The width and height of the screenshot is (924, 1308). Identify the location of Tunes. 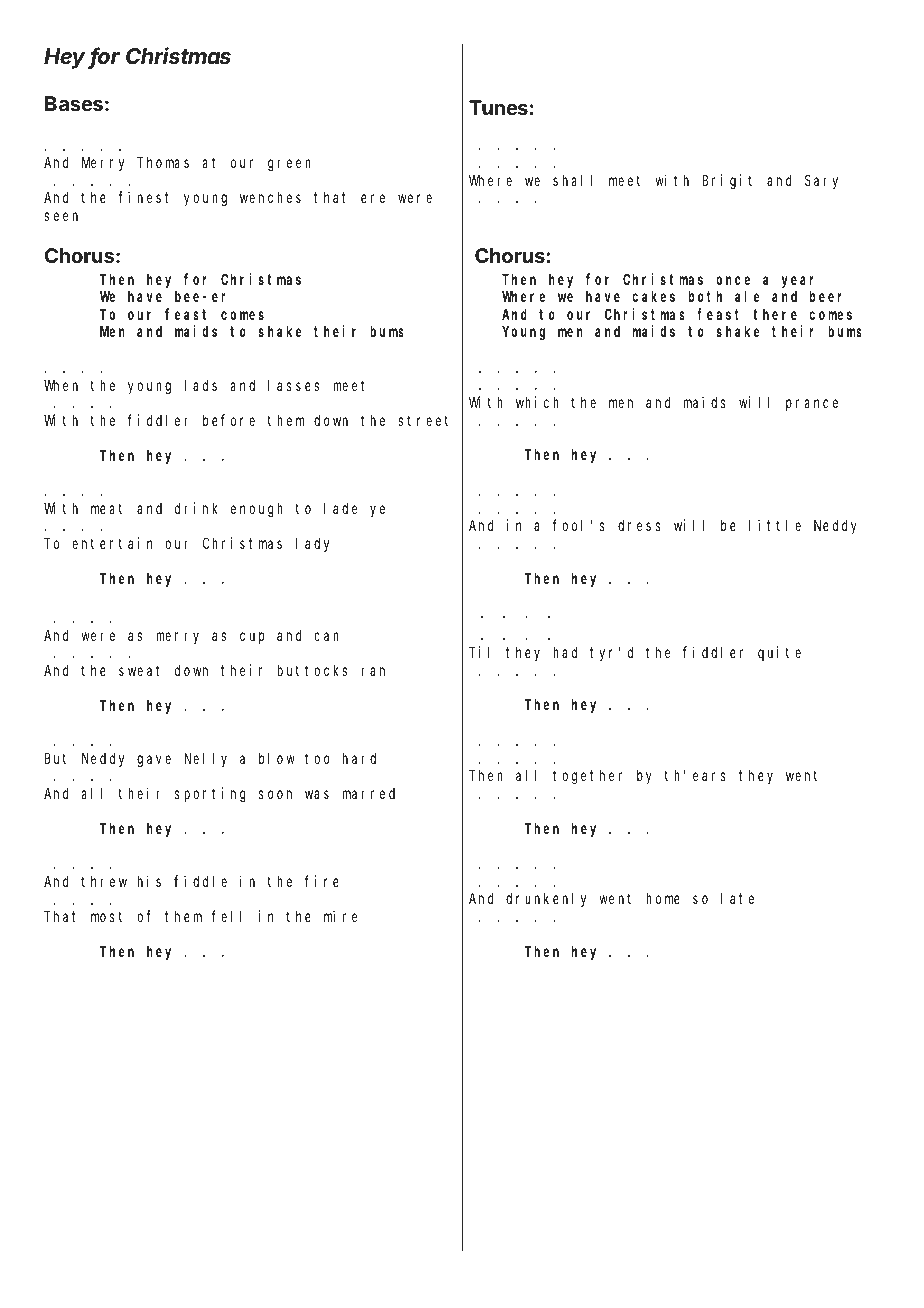
(498, 107).
